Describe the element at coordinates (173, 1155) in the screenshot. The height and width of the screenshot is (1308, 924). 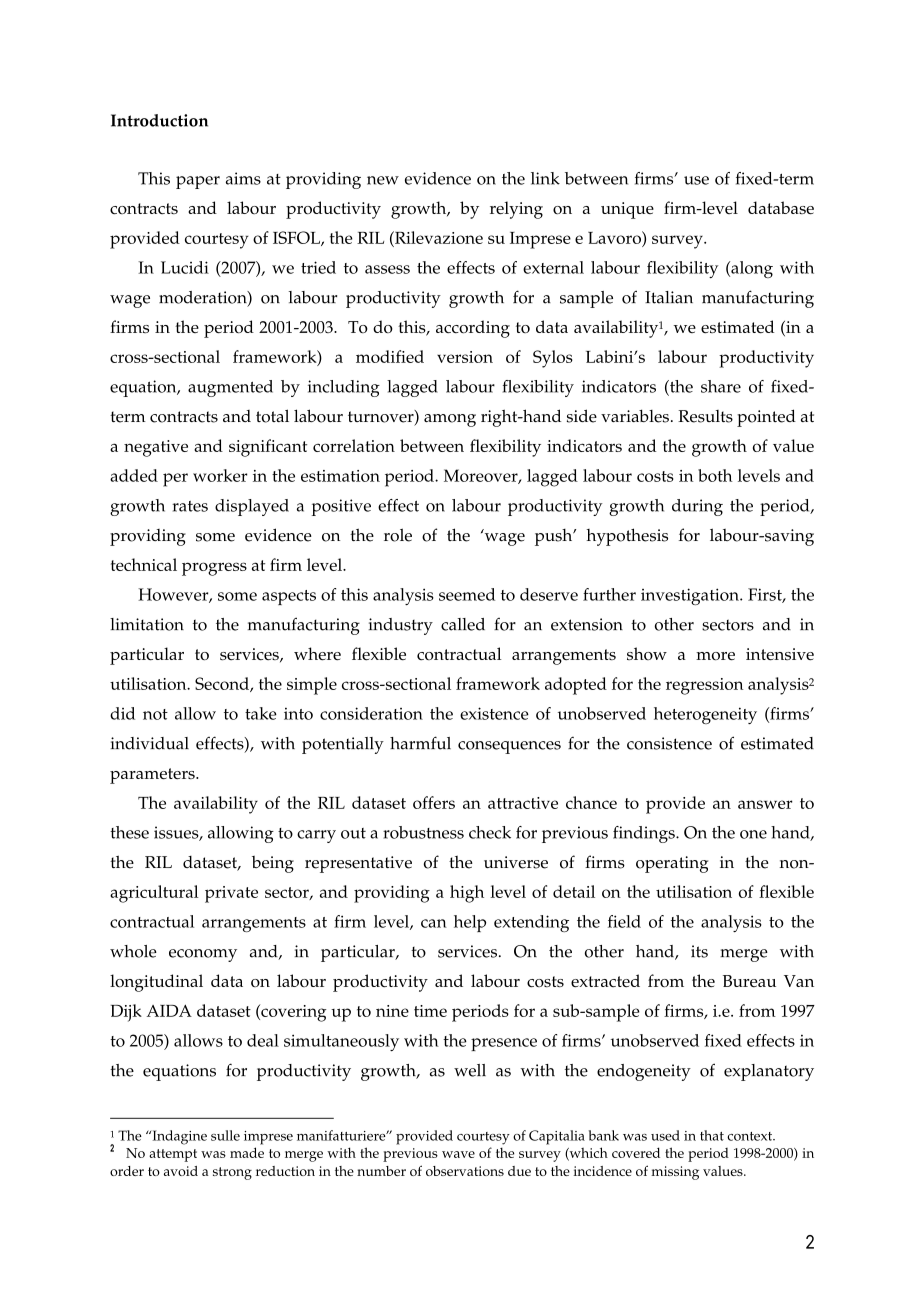
I see `attempt` at that location.
